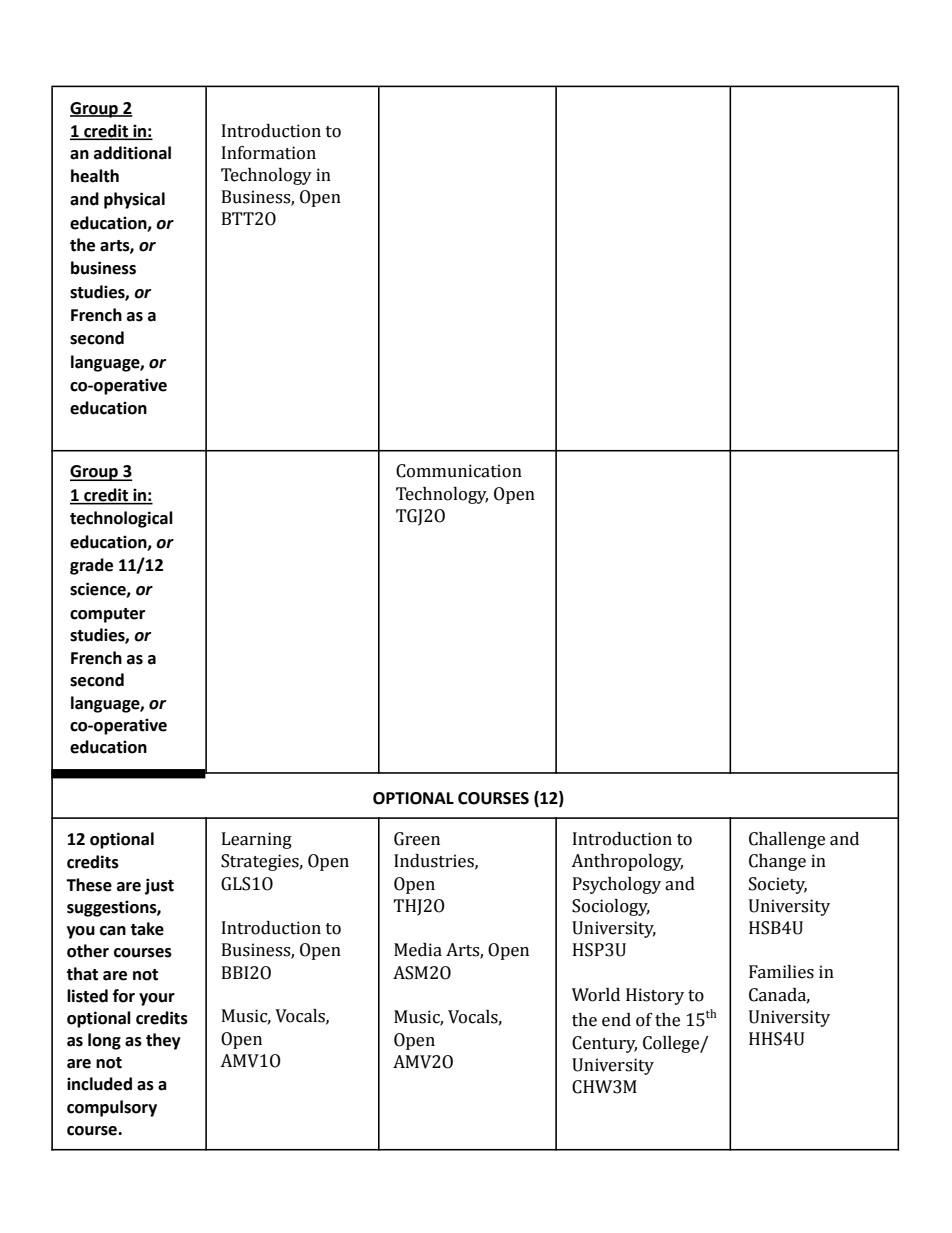  I want to click on end, so click(616, 1020).
